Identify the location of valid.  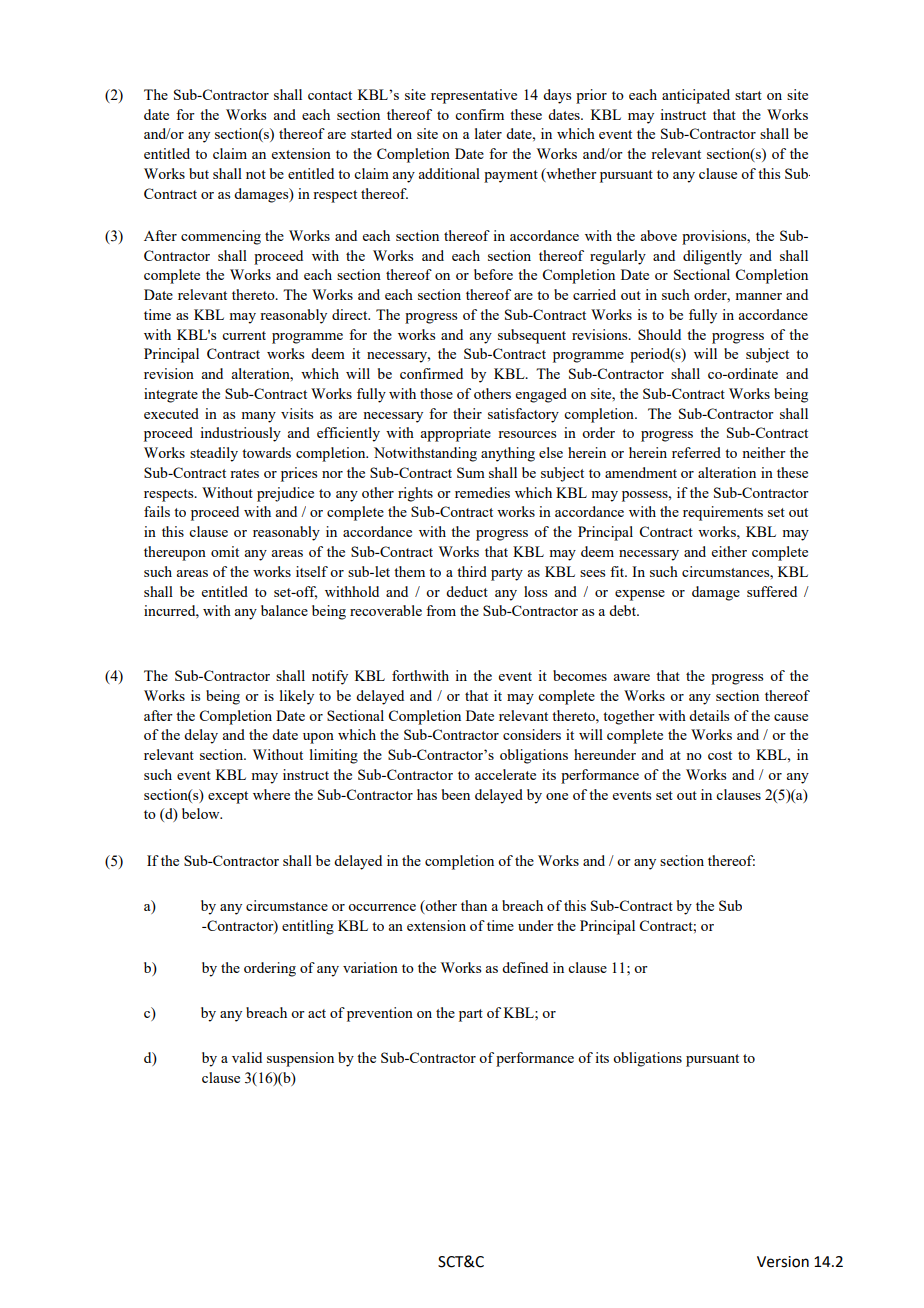
(247, 1057).
